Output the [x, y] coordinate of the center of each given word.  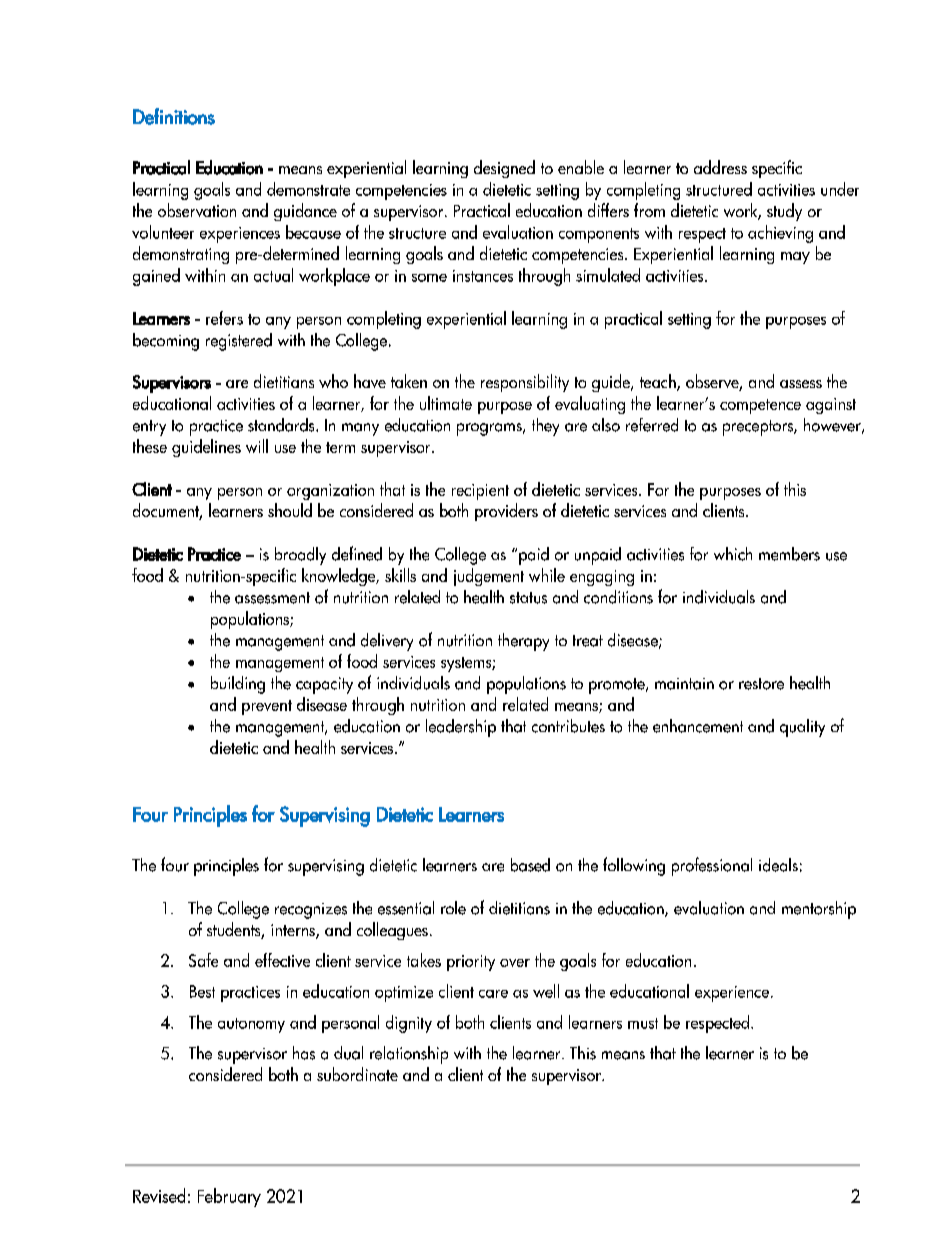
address [720, 167]
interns [294, 931]
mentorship [819, 910]
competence [760, 406]
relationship [409, 1055]
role [453, 908]
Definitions [174, 116]
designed [504, 169]
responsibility [525, 383]
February [229, 1197]
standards [282, 425]
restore [761, 684]
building [238, 685]
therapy [523, 642]
